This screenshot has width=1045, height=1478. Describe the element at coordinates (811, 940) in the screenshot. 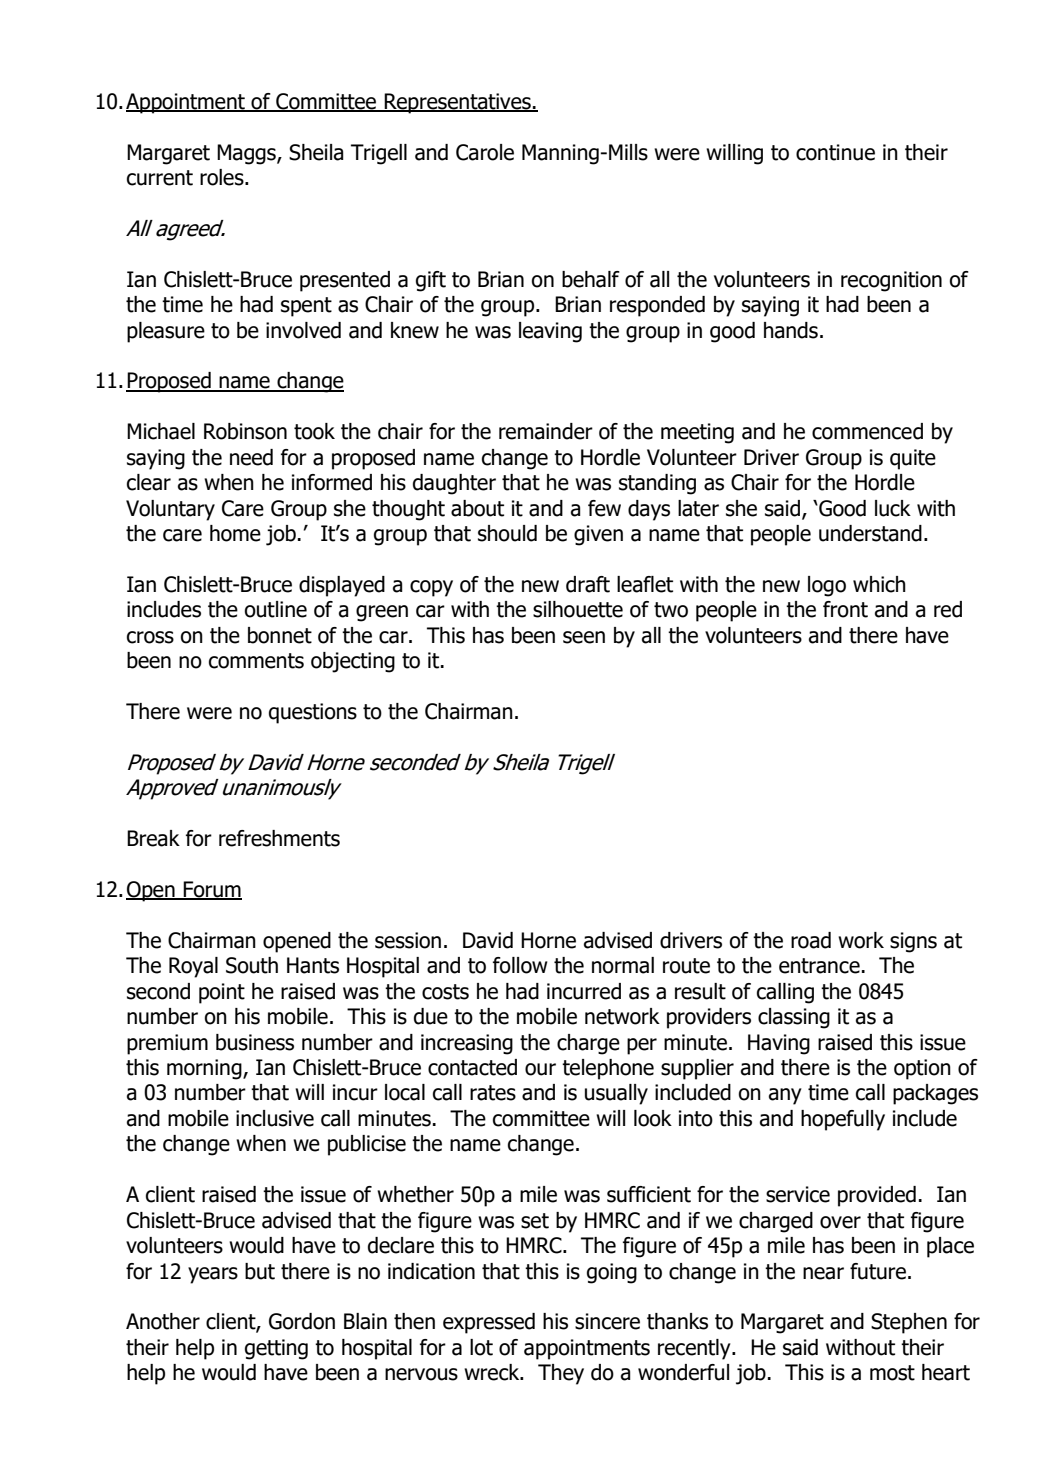

I see `road` at that location.
